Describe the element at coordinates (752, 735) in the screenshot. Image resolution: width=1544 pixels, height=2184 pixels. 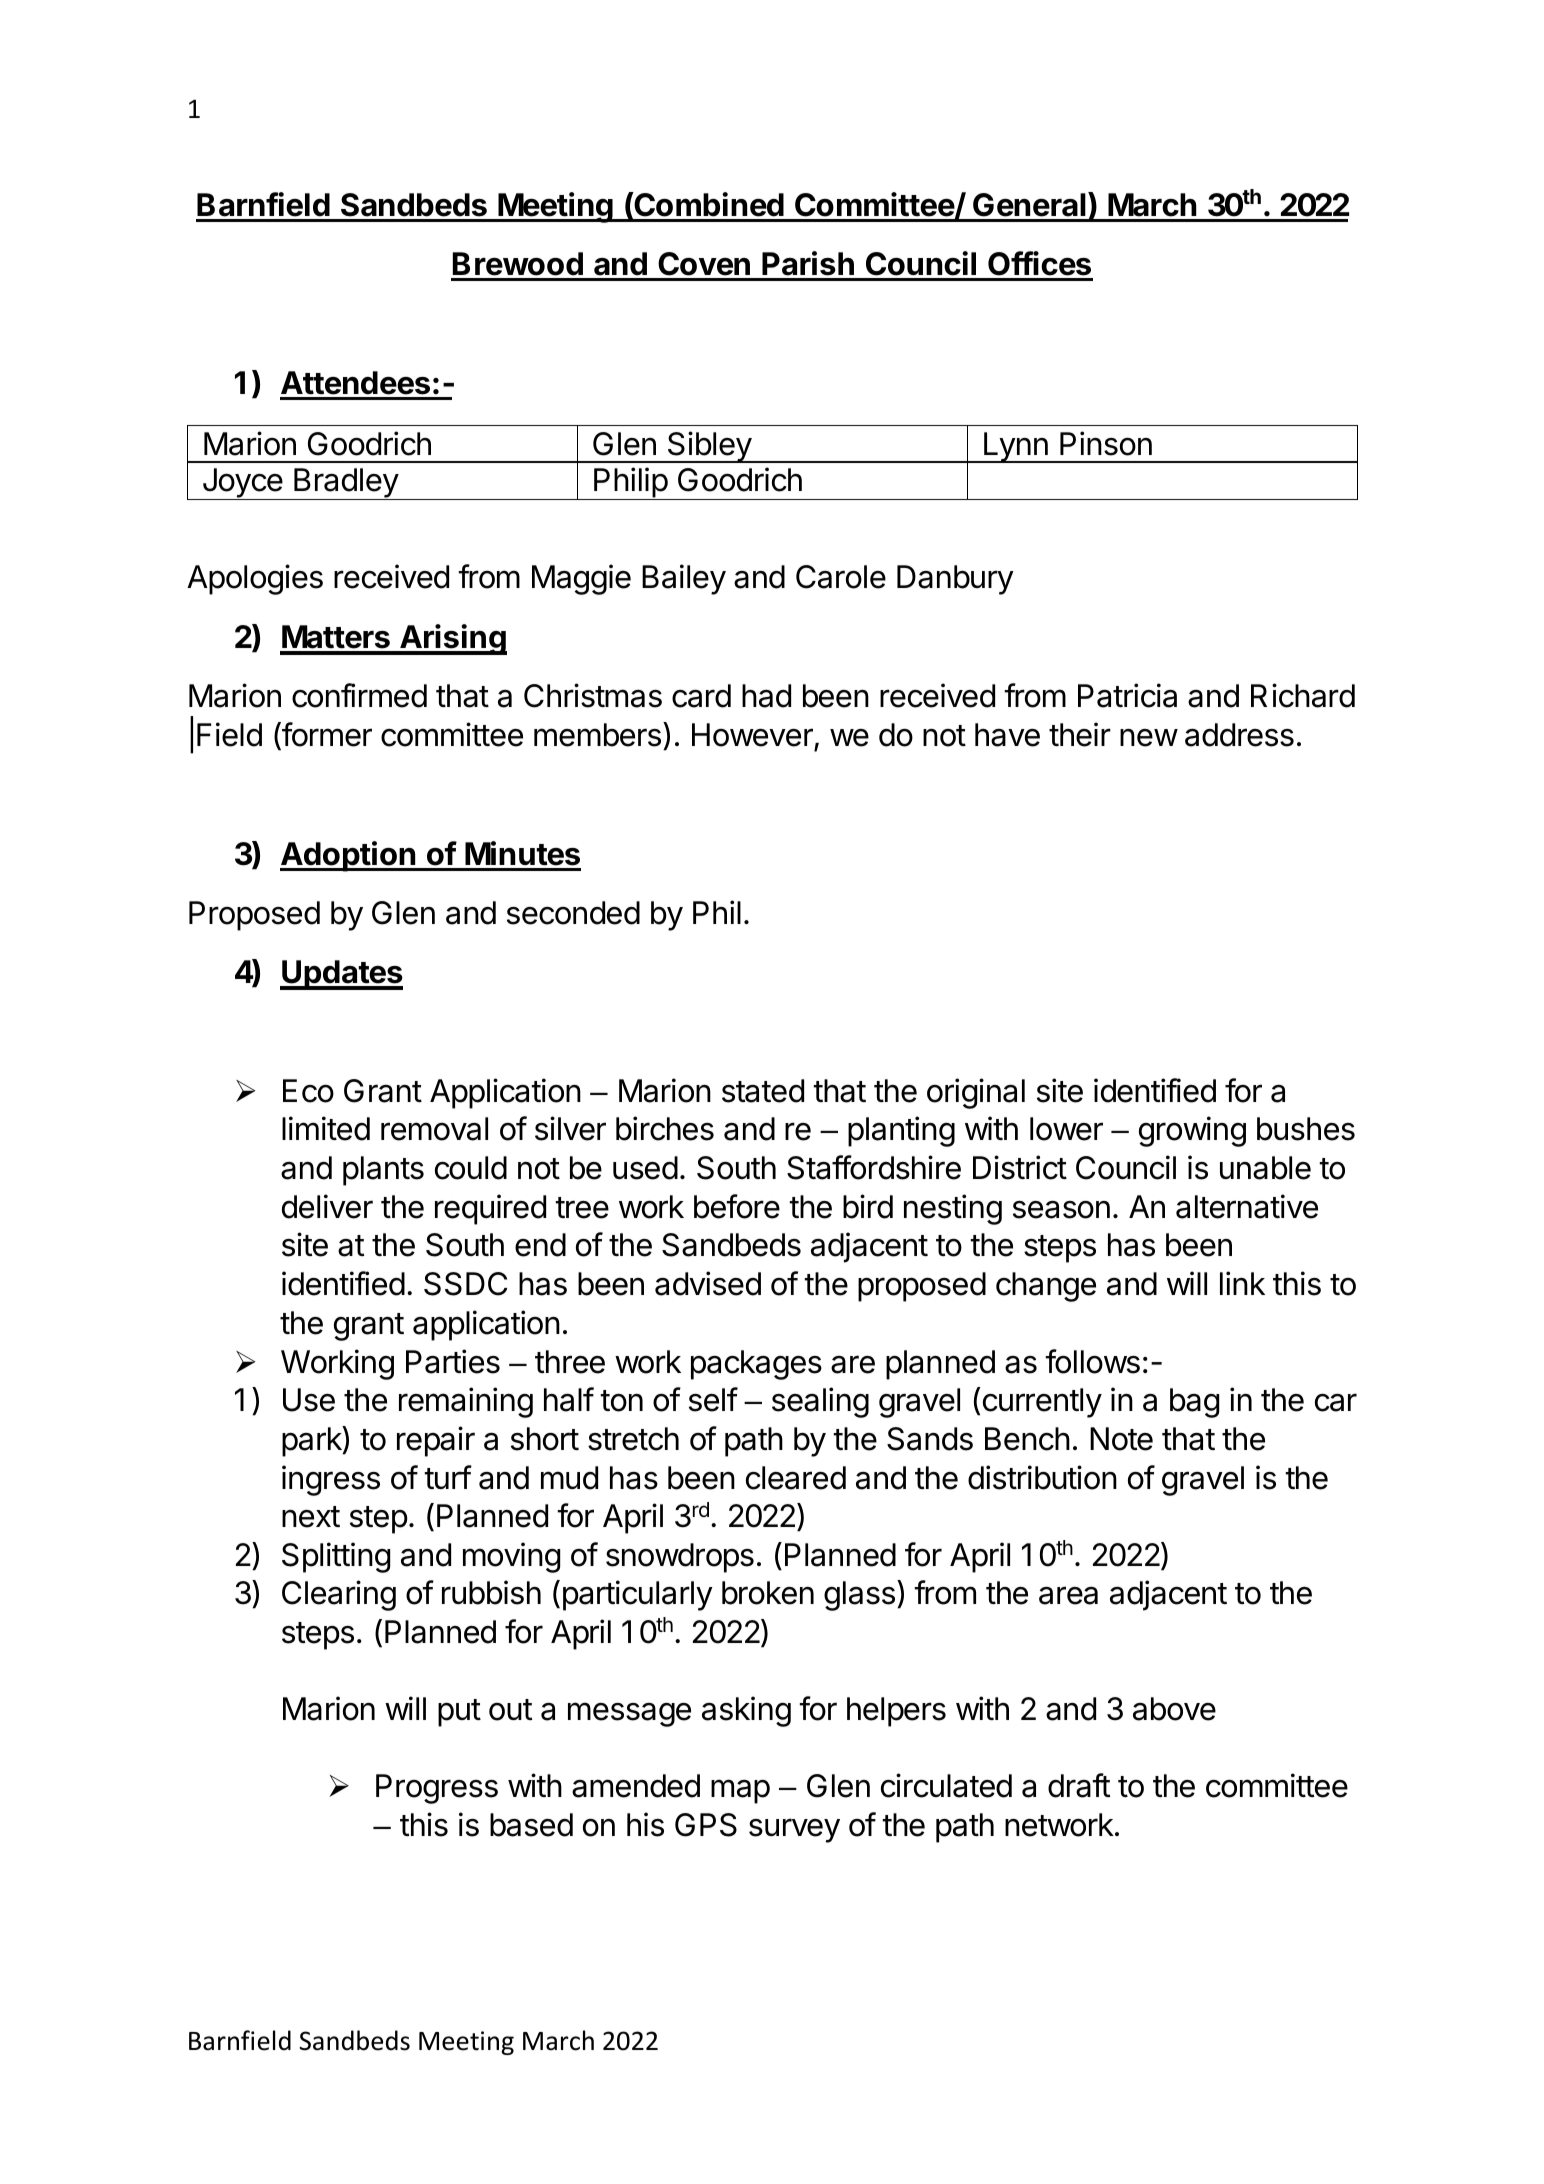
I see `However` at that location.
